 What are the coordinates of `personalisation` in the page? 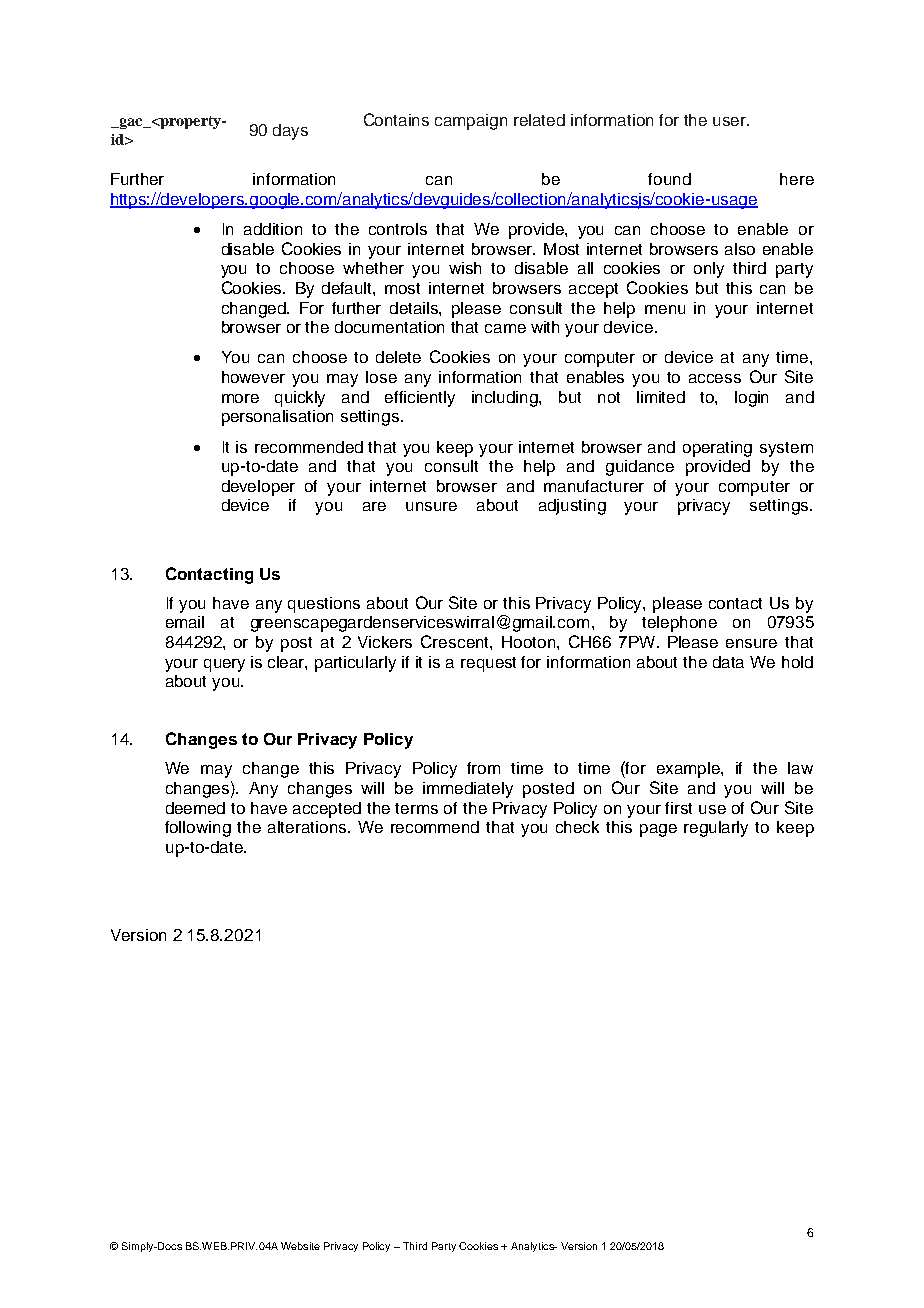 It's located at (277, 418).
